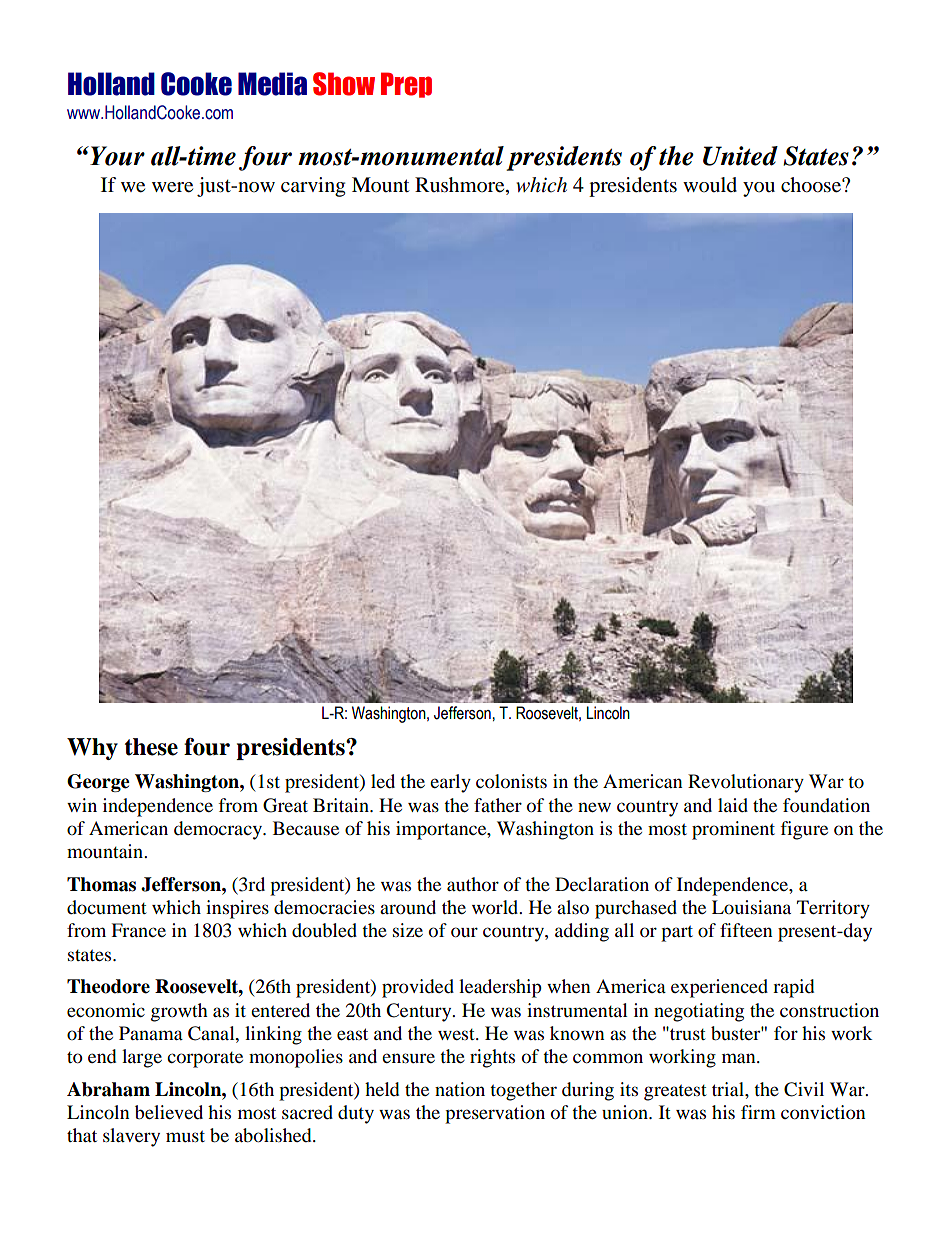 The width and height of the screenshot is (952, 1233). I want to click on Revolutionary, so click(746, 783).
